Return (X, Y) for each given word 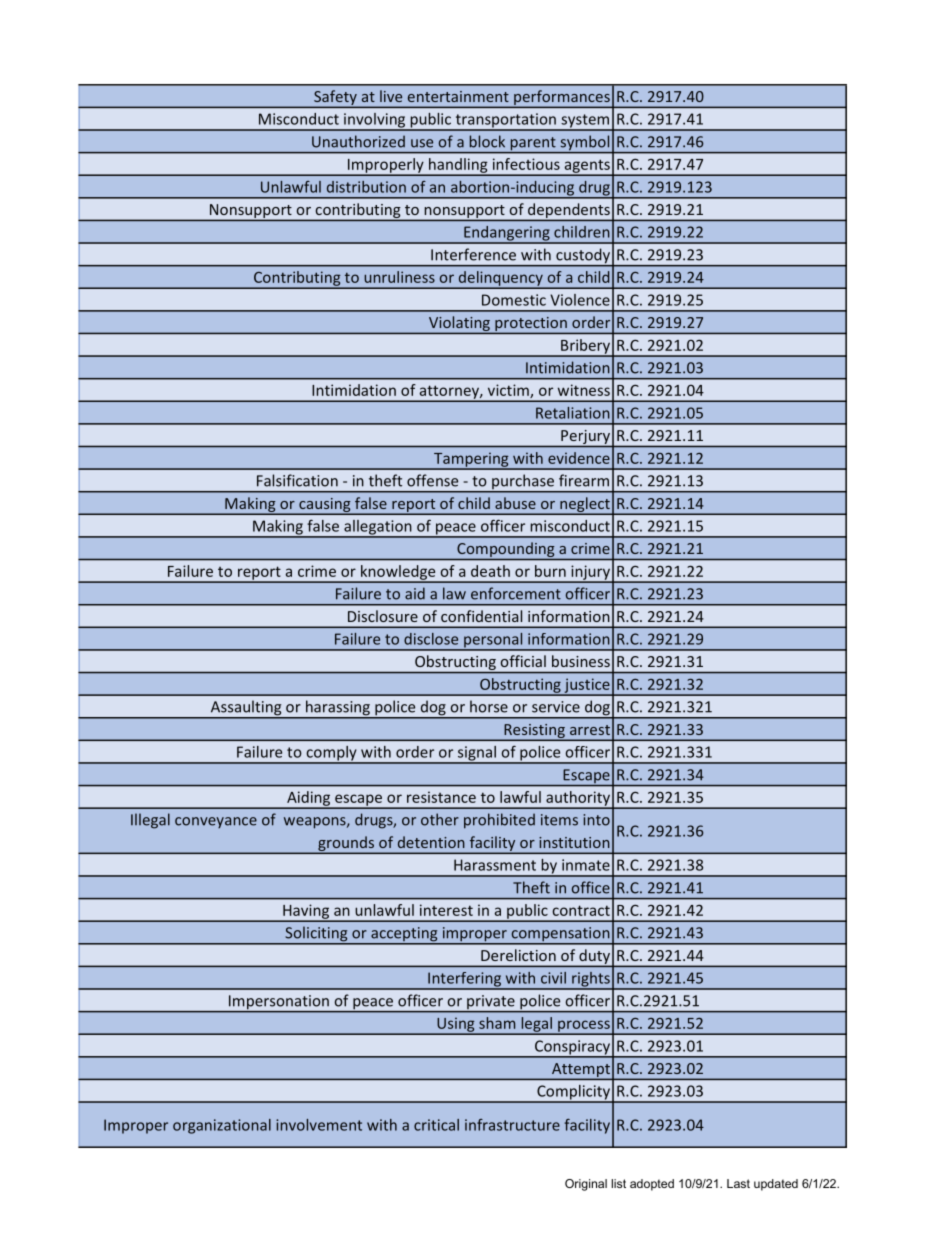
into (596, 820)
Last (738, 1183)
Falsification (297, 480)
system (585, 122)
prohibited (499, 821)
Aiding (309, 799)
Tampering (471, 460)
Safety (335, 98)
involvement (319, 1125)
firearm (584, 480)
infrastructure (512, 1125)
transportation (505, 121)
